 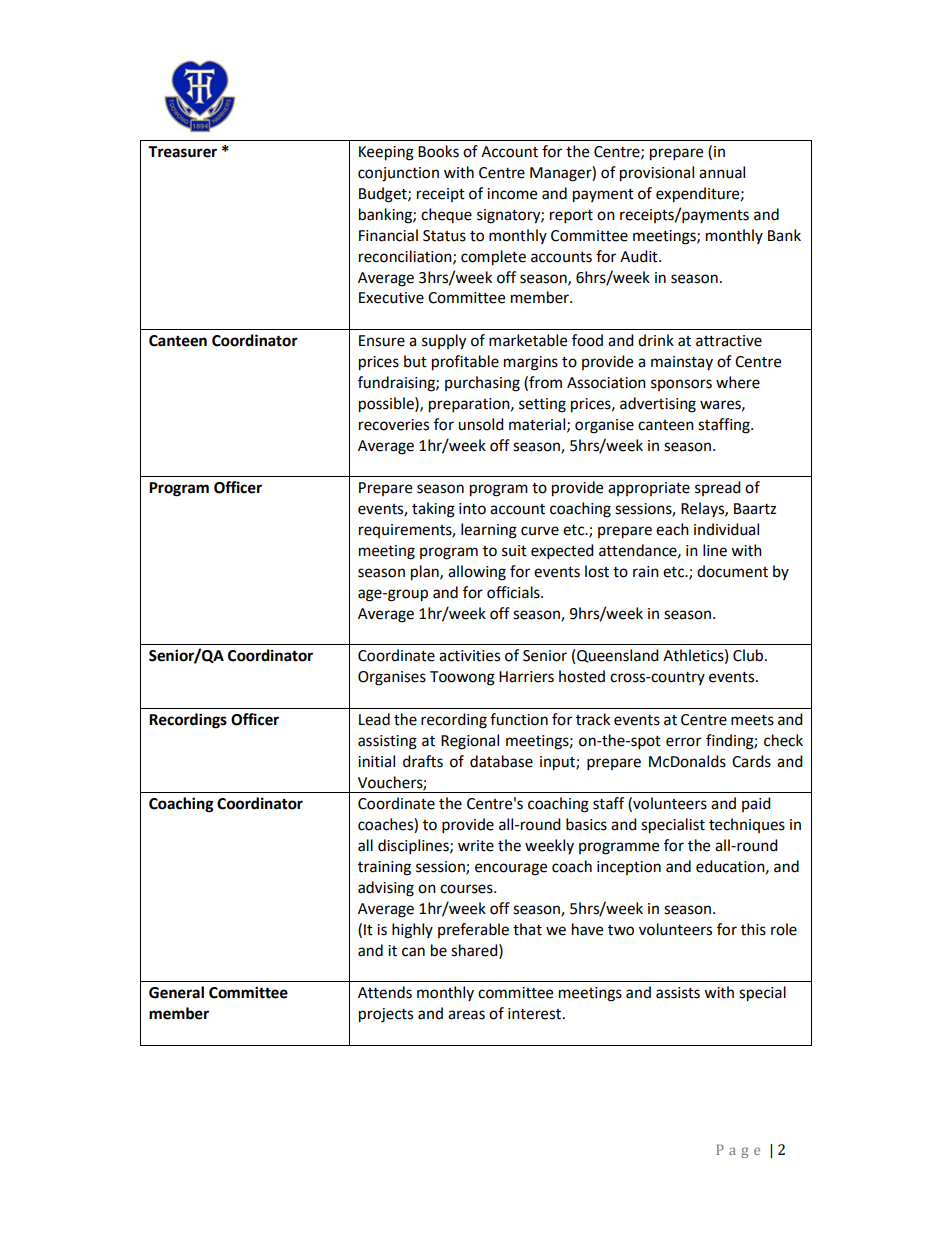 I want to click on General, so click(x=176, y=992).
